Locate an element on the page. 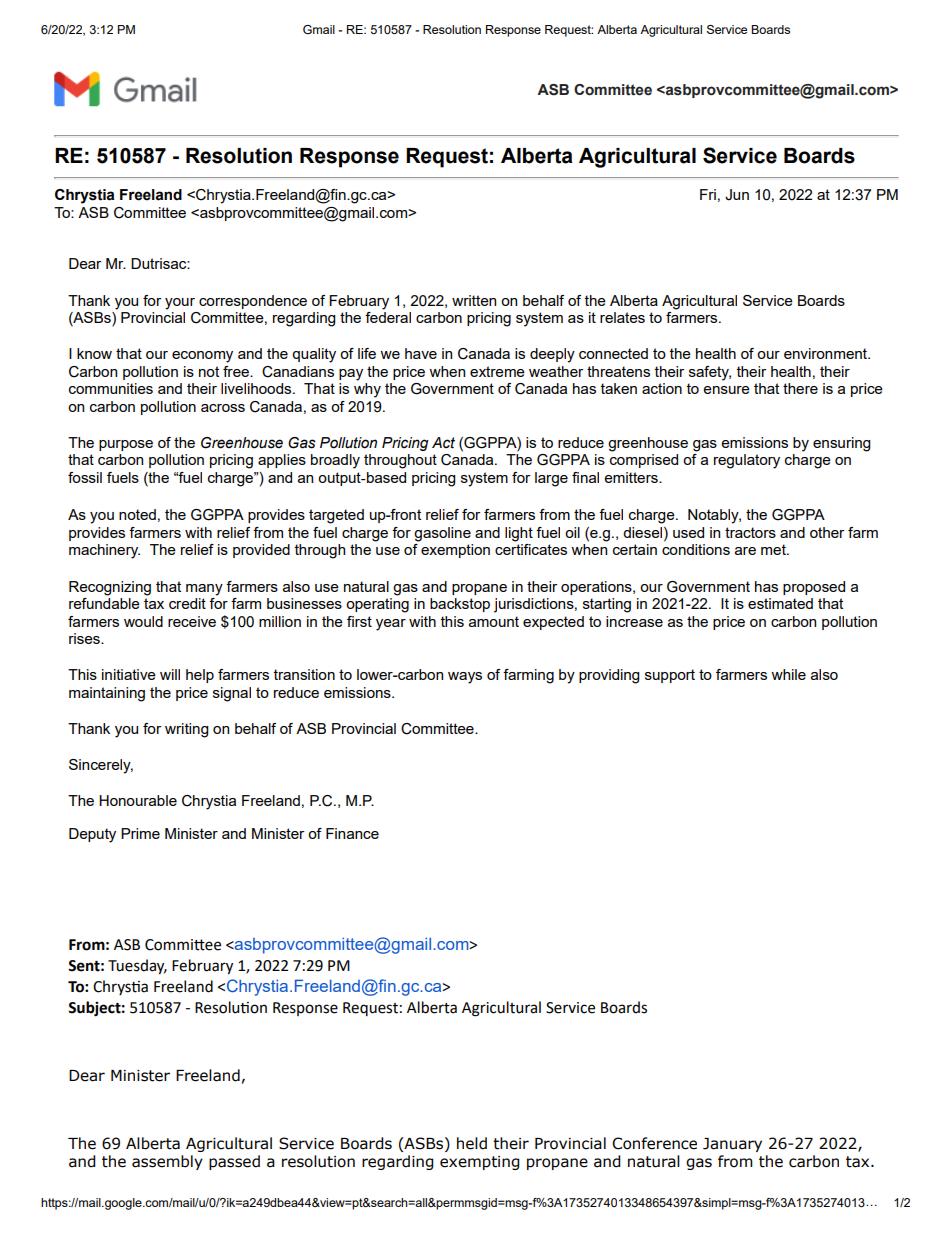  extreme is located at coordinates (497, 371).
